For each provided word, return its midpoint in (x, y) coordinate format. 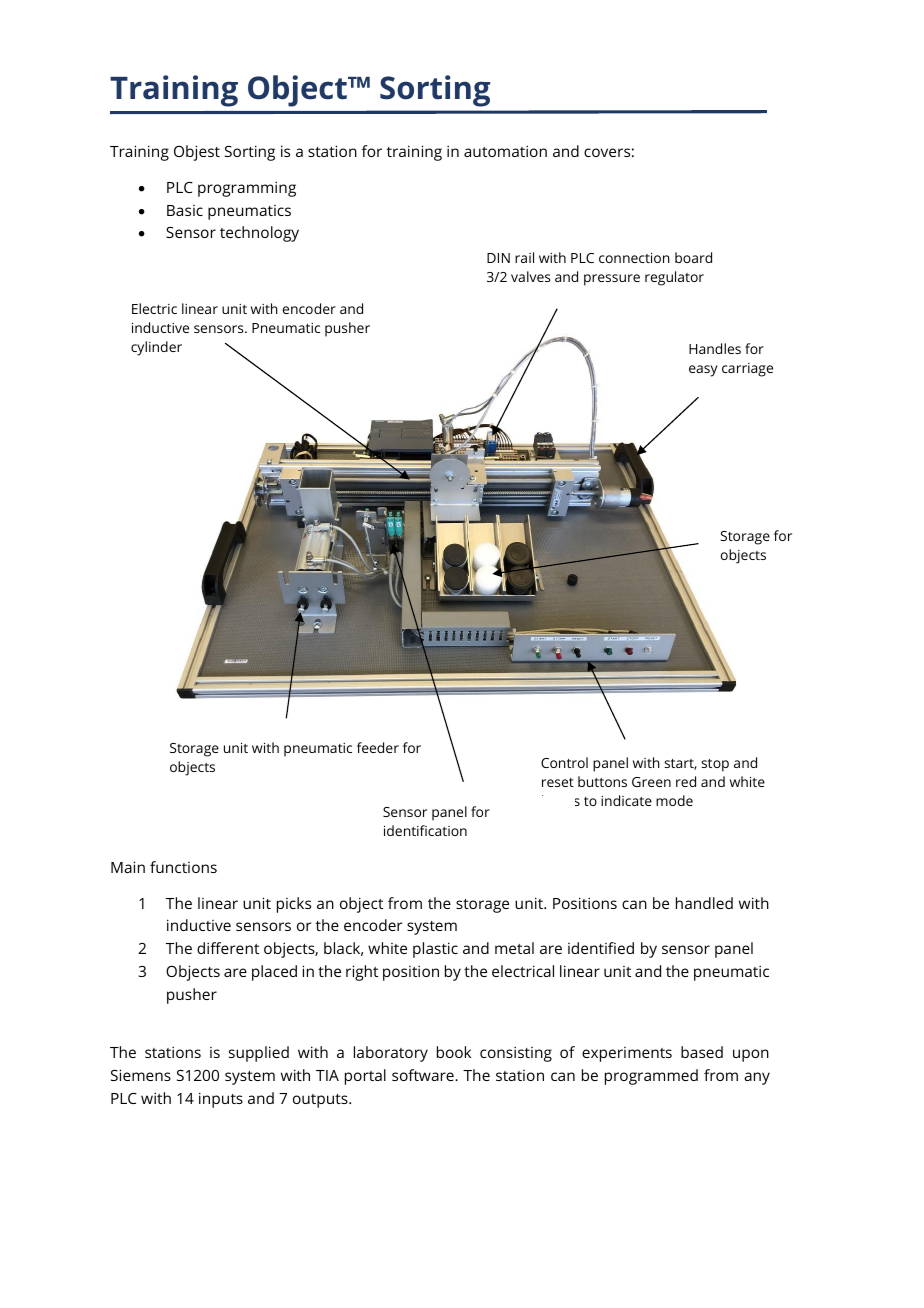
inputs (221, 1100)
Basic (185, 210)
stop (715, 765)
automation (505, 151)
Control (564, 762)
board (693, 257)
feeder (378, 747)
